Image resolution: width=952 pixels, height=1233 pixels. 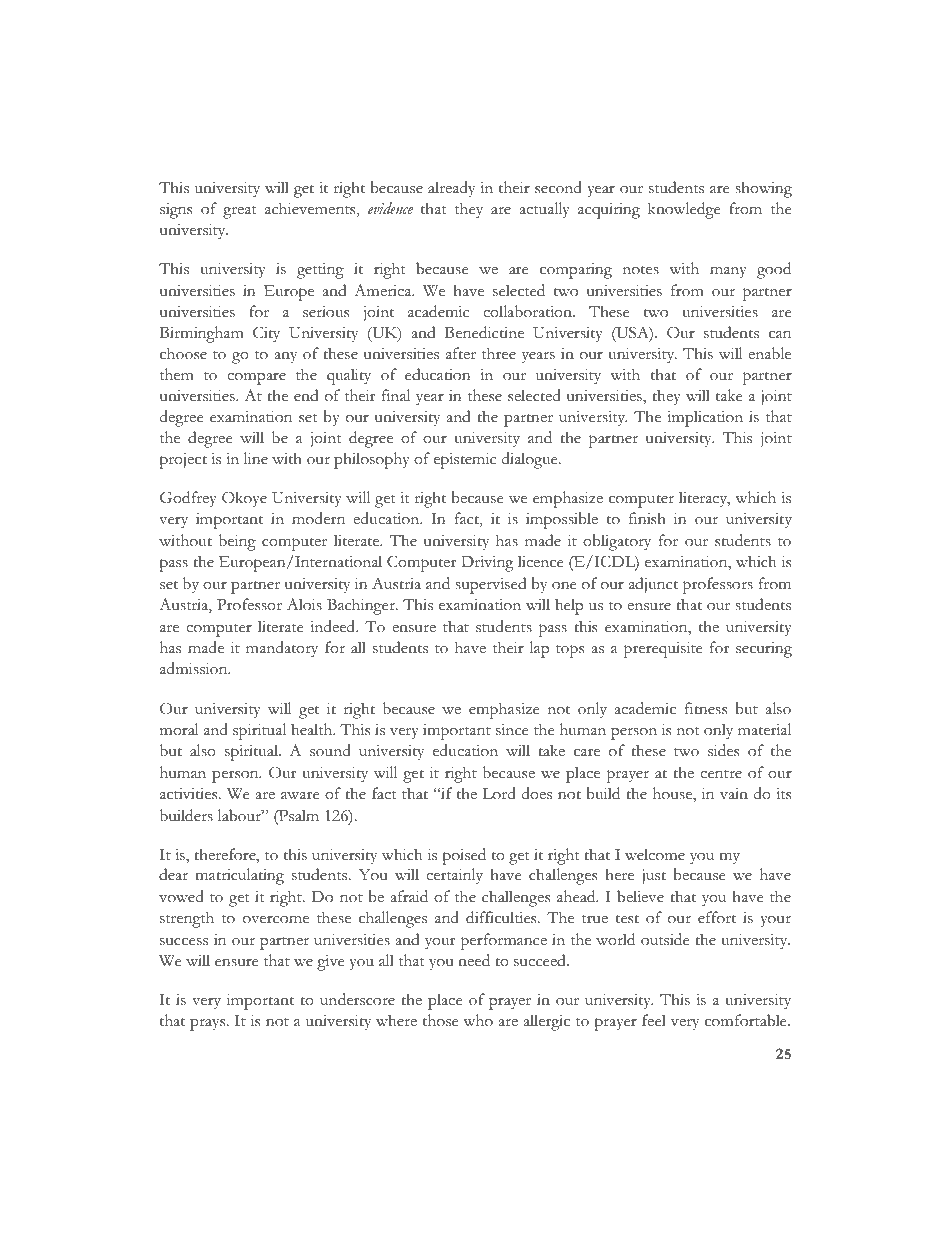 I want to click on Alois, so click(x=304, y=604).
